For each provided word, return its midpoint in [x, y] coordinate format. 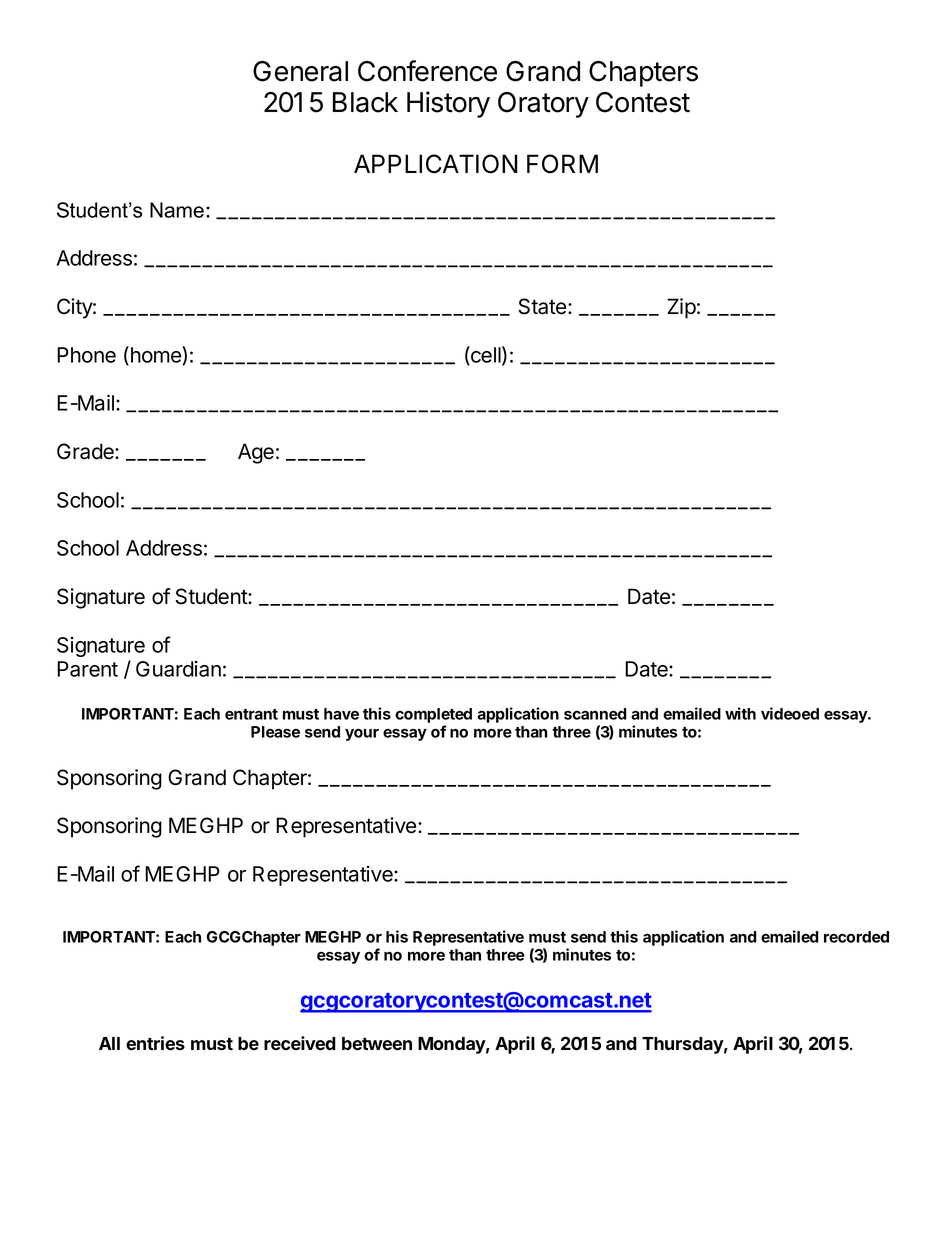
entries [155, 1043]
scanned [595, 714]
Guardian [178, 669]
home [155, 355]
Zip [681, 308]
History [448, 104]
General [300, 71]
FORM [562, 164]
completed [433, 717]
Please [275, 732]
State [543, 306]
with [740, 713]
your [362, 735]
